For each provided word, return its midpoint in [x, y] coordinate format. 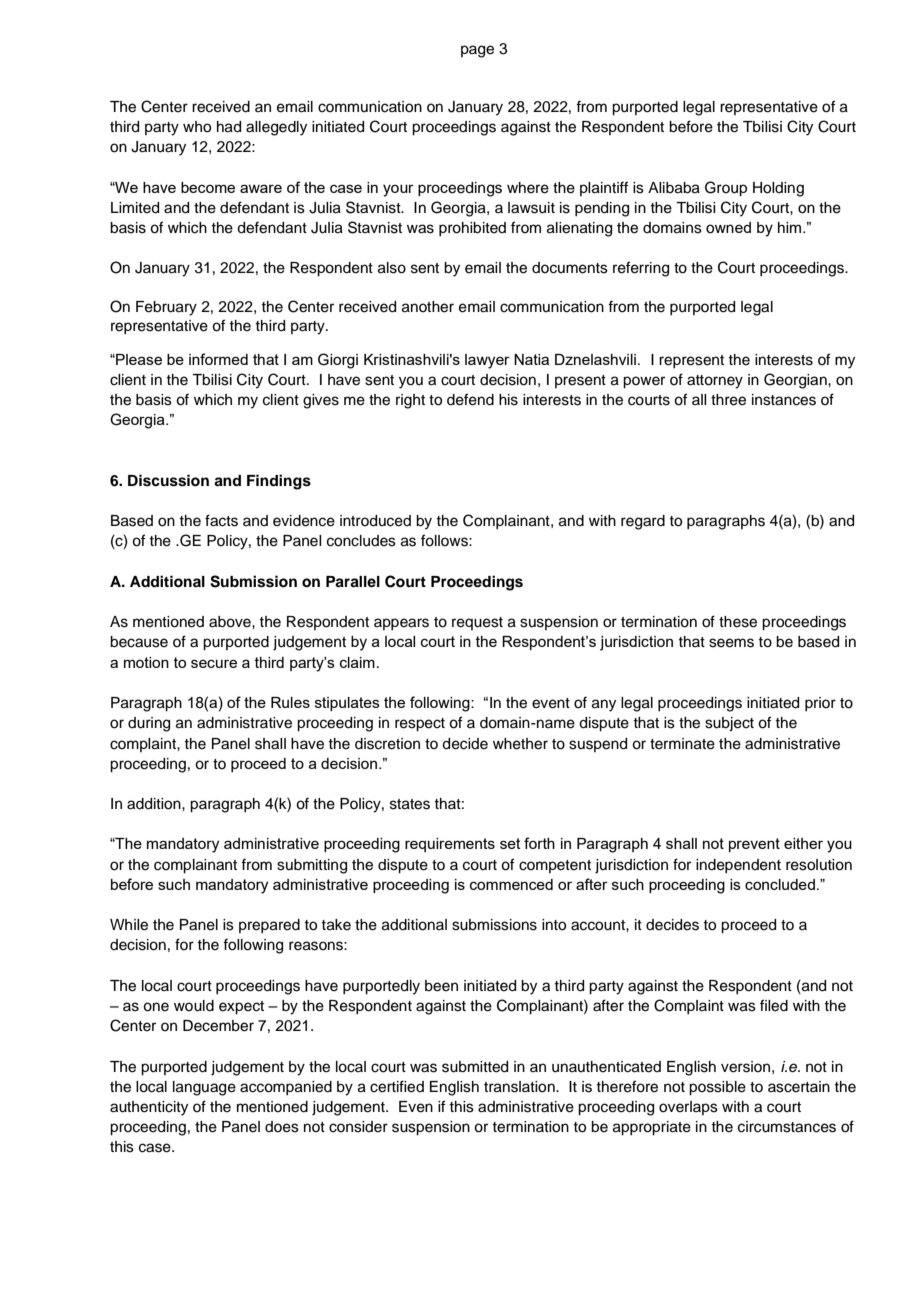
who [197, 127]
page [477, 51]
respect [420, 725]
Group [726, 189]
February [166, 308]
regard [643, 522]
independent [738, 866]
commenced [511, 884]
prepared [269, 926]
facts [221, 520]
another [428, 307]
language [204, 1088]
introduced [375, 521]
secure [214, 663]
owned [728, 228]
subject [729, 724]
